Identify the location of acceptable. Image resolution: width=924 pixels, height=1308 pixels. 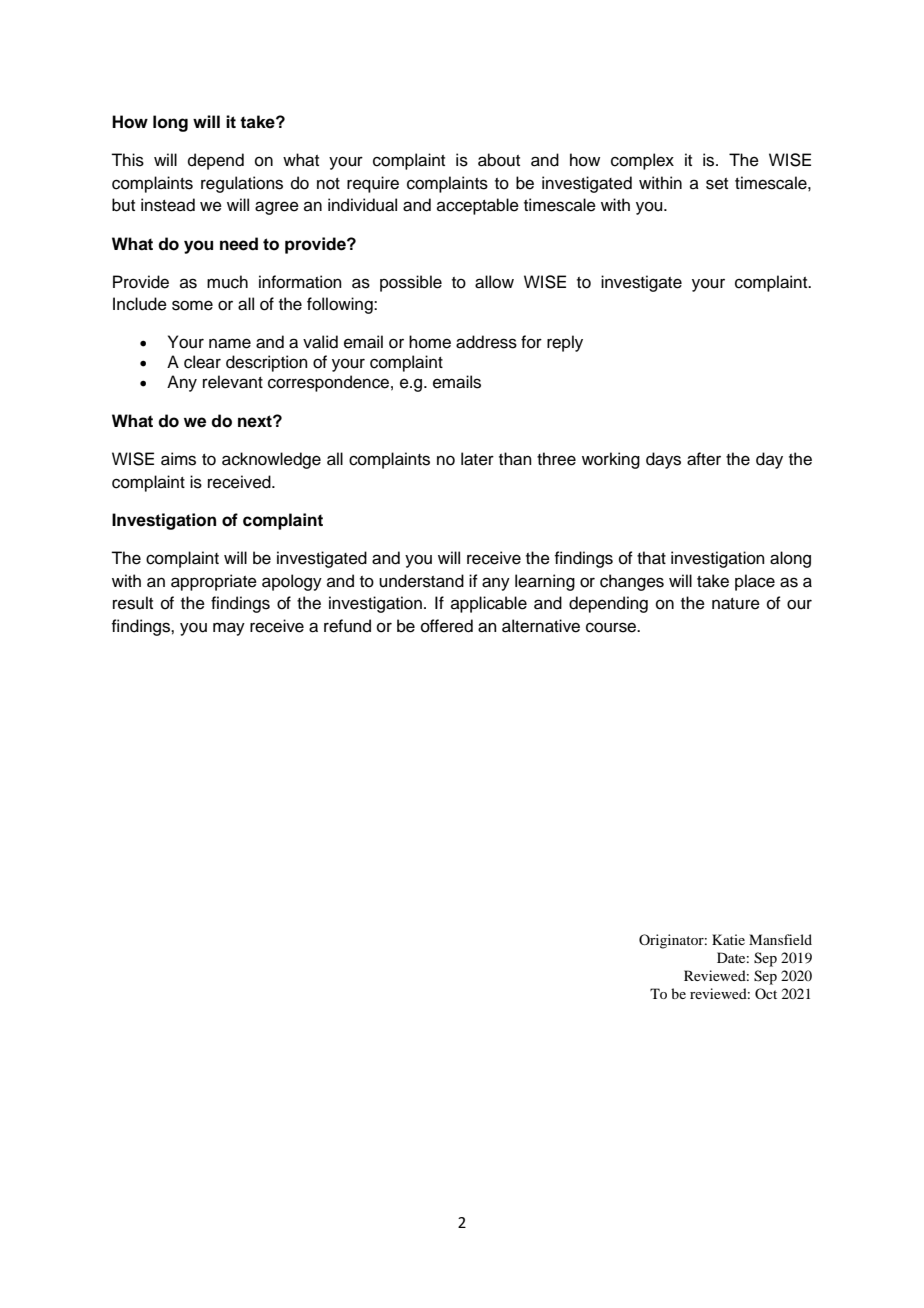
(478, 206).
